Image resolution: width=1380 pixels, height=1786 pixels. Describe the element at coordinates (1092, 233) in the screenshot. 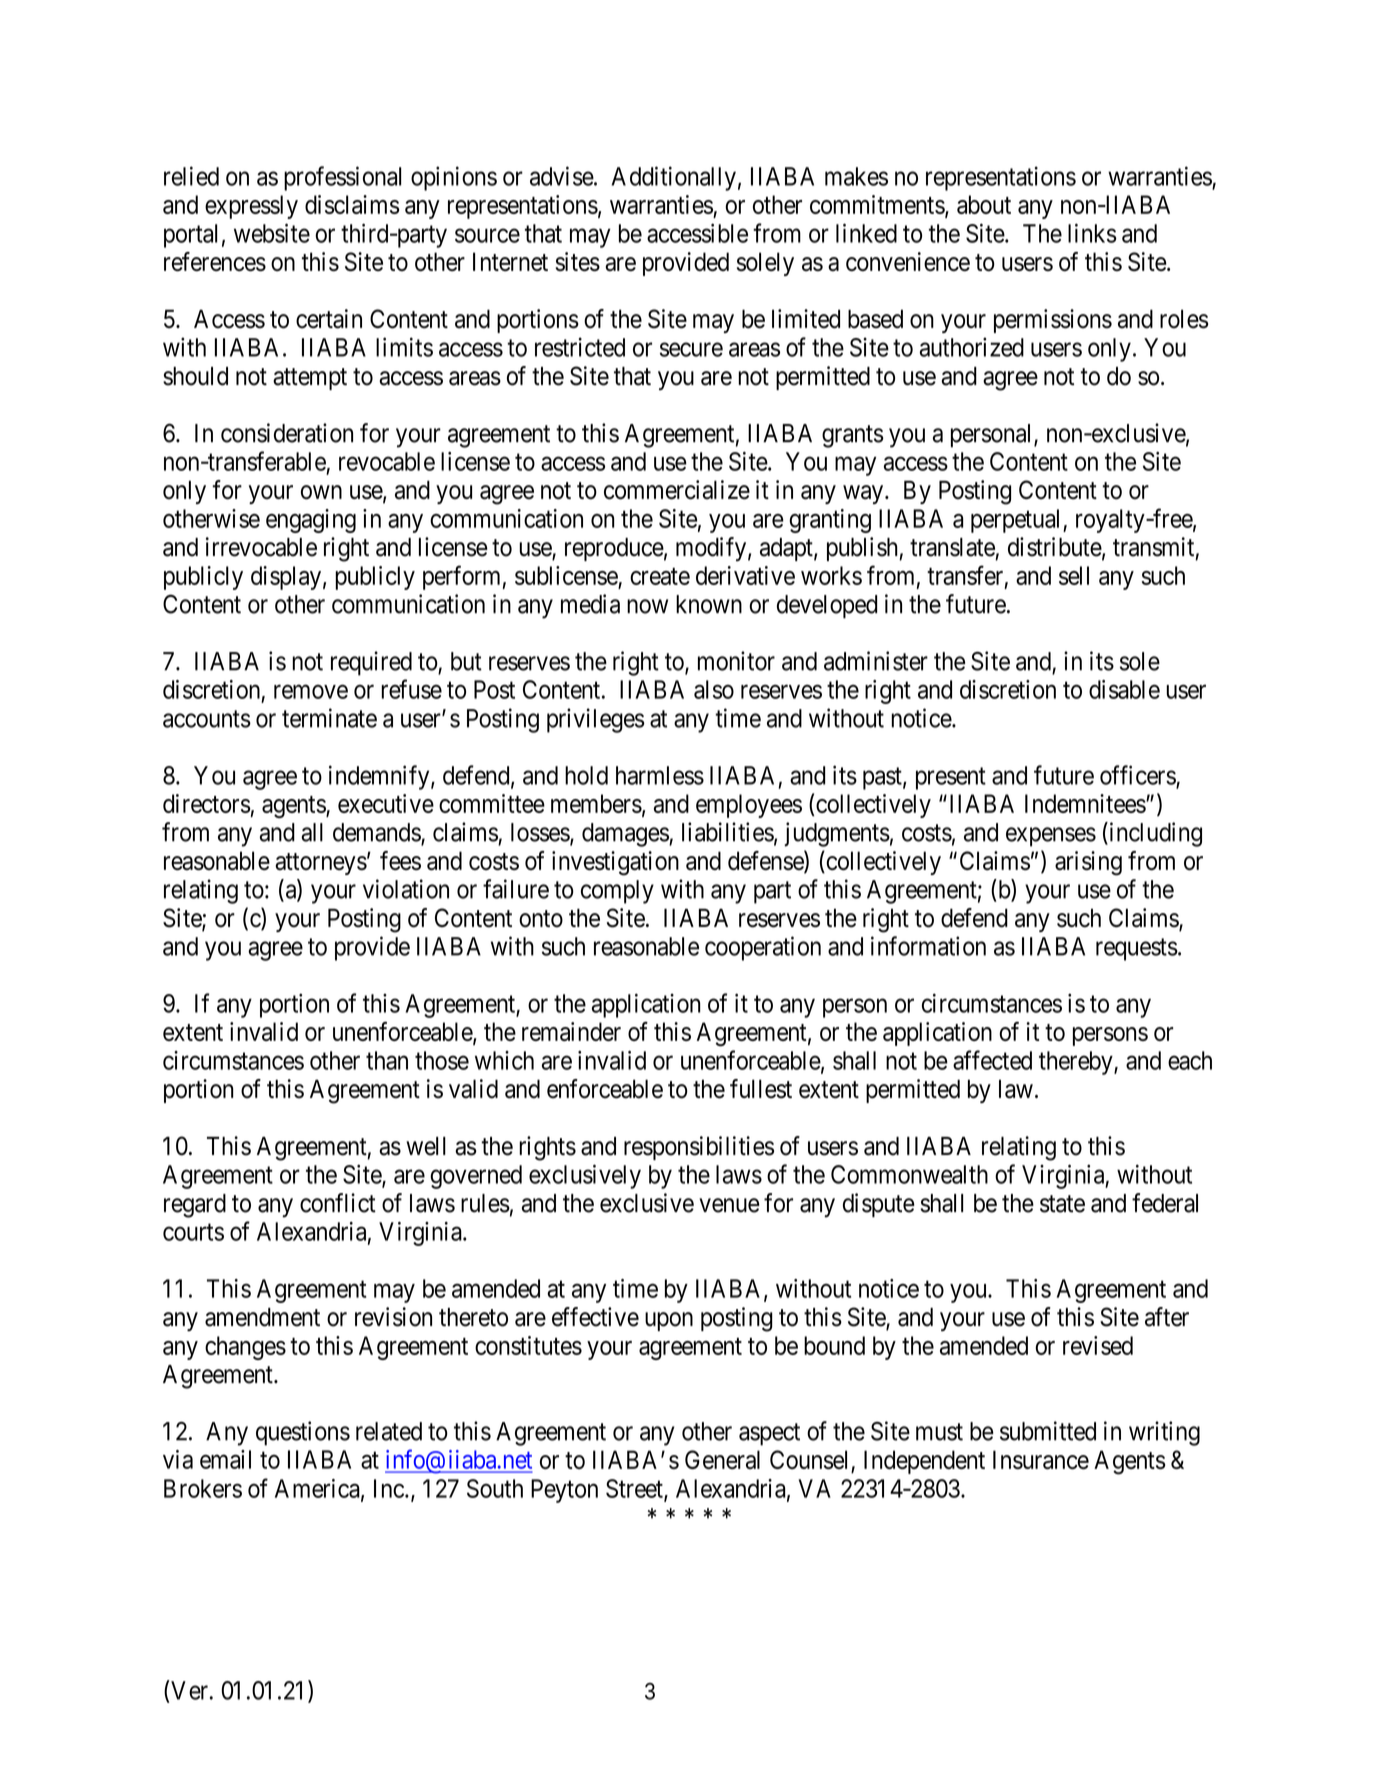

I see `links` at that location.
